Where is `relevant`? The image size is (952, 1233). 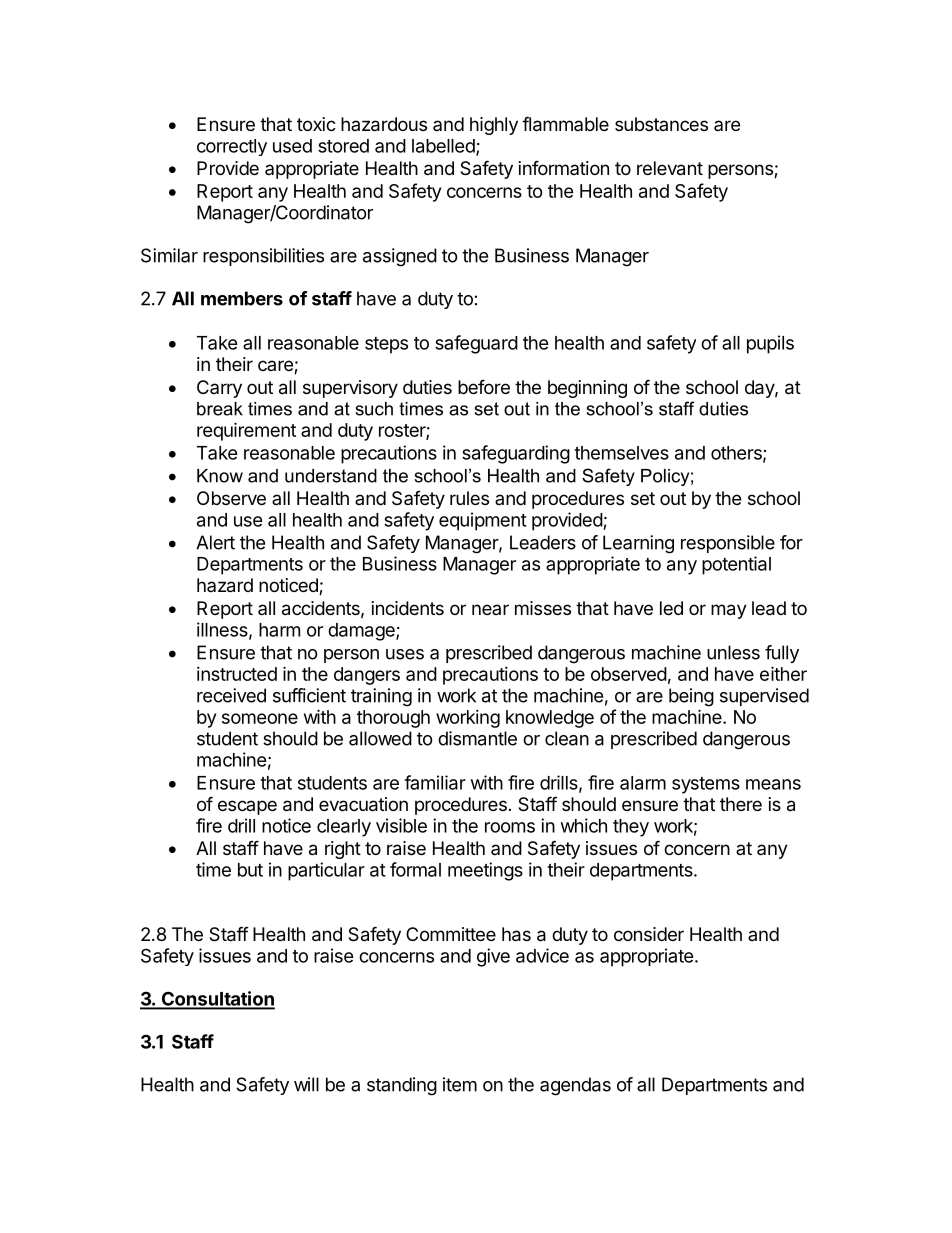 relevant is located at coordinates (670, 168).
